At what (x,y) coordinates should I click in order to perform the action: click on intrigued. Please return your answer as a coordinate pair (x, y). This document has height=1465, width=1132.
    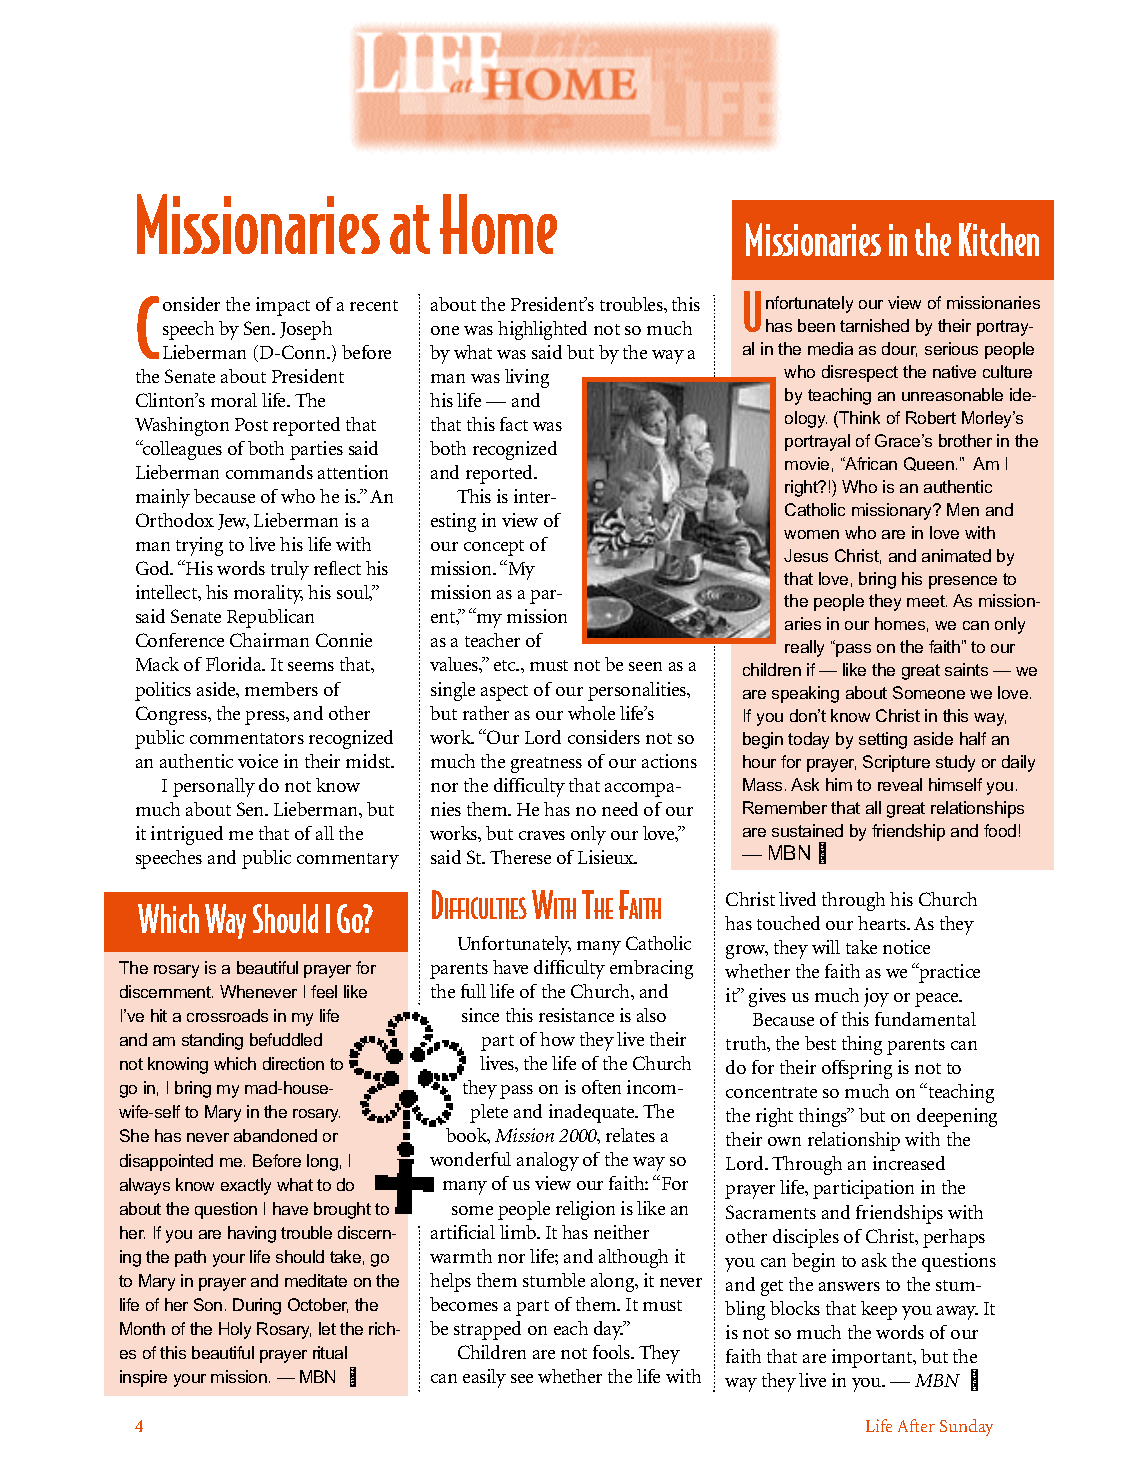
    Looking at the image, I should click on (187, 835).
